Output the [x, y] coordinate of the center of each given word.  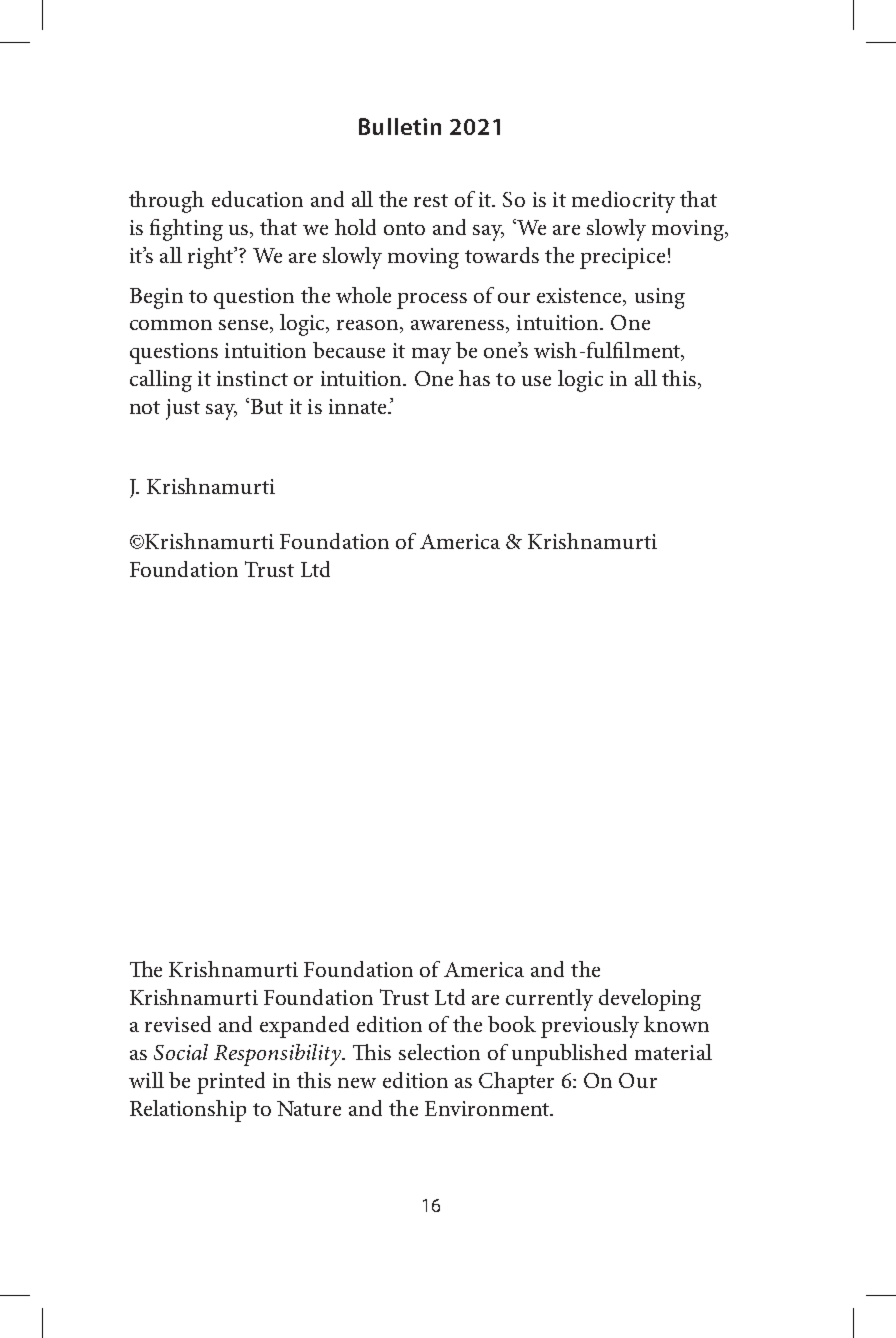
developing [650, 1000]
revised [178, 1024]
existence [581, 296]
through [166, 202]
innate [359, 406]
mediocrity [623, 202]
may [431, 356]
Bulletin [400, 126]
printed [231, 1083]
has [474, 378]
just [183, 409]
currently [549, 1000]
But [265, 406]
